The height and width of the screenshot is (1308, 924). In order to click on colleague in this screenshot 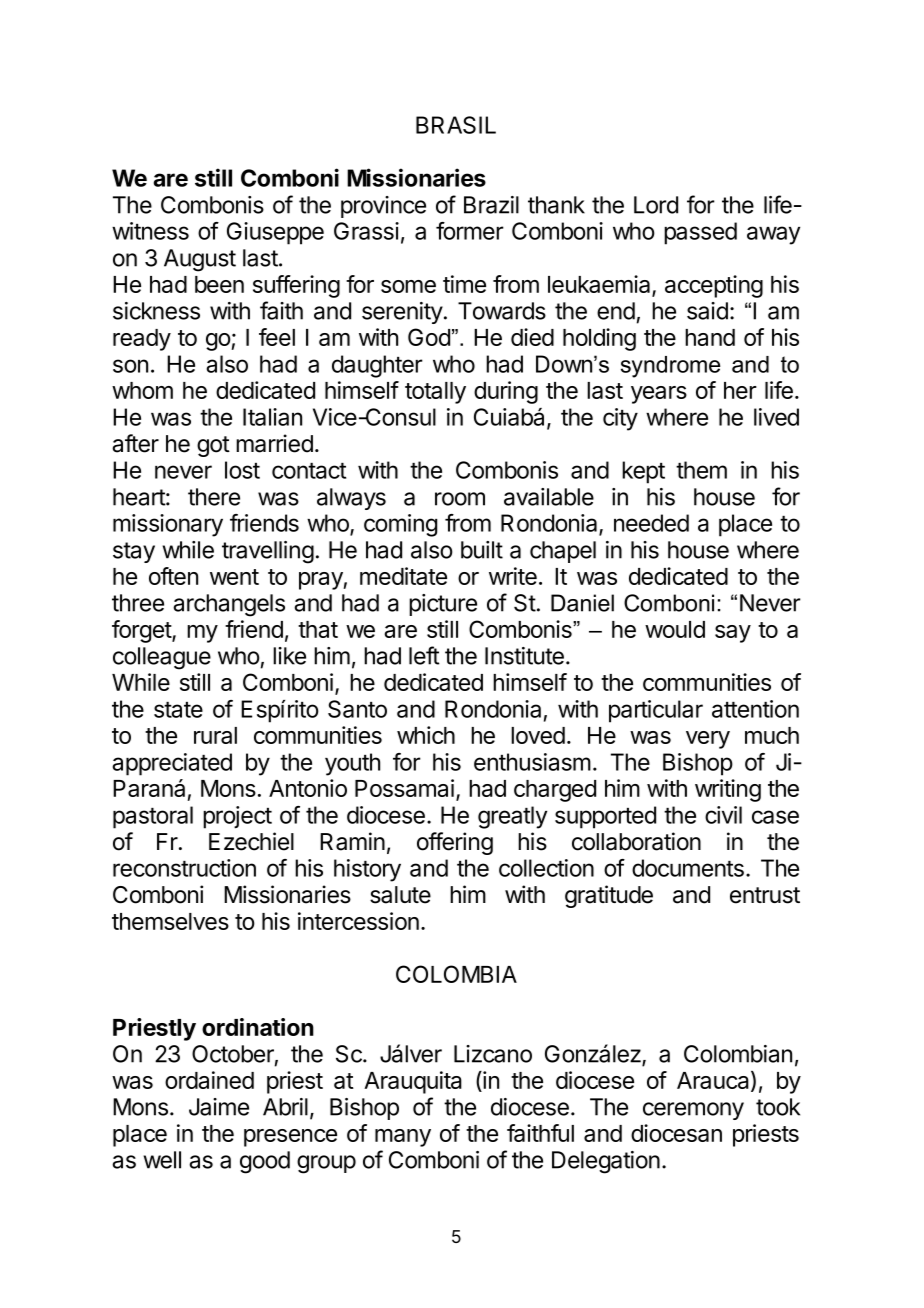, I will do `click(162, 658)`.
